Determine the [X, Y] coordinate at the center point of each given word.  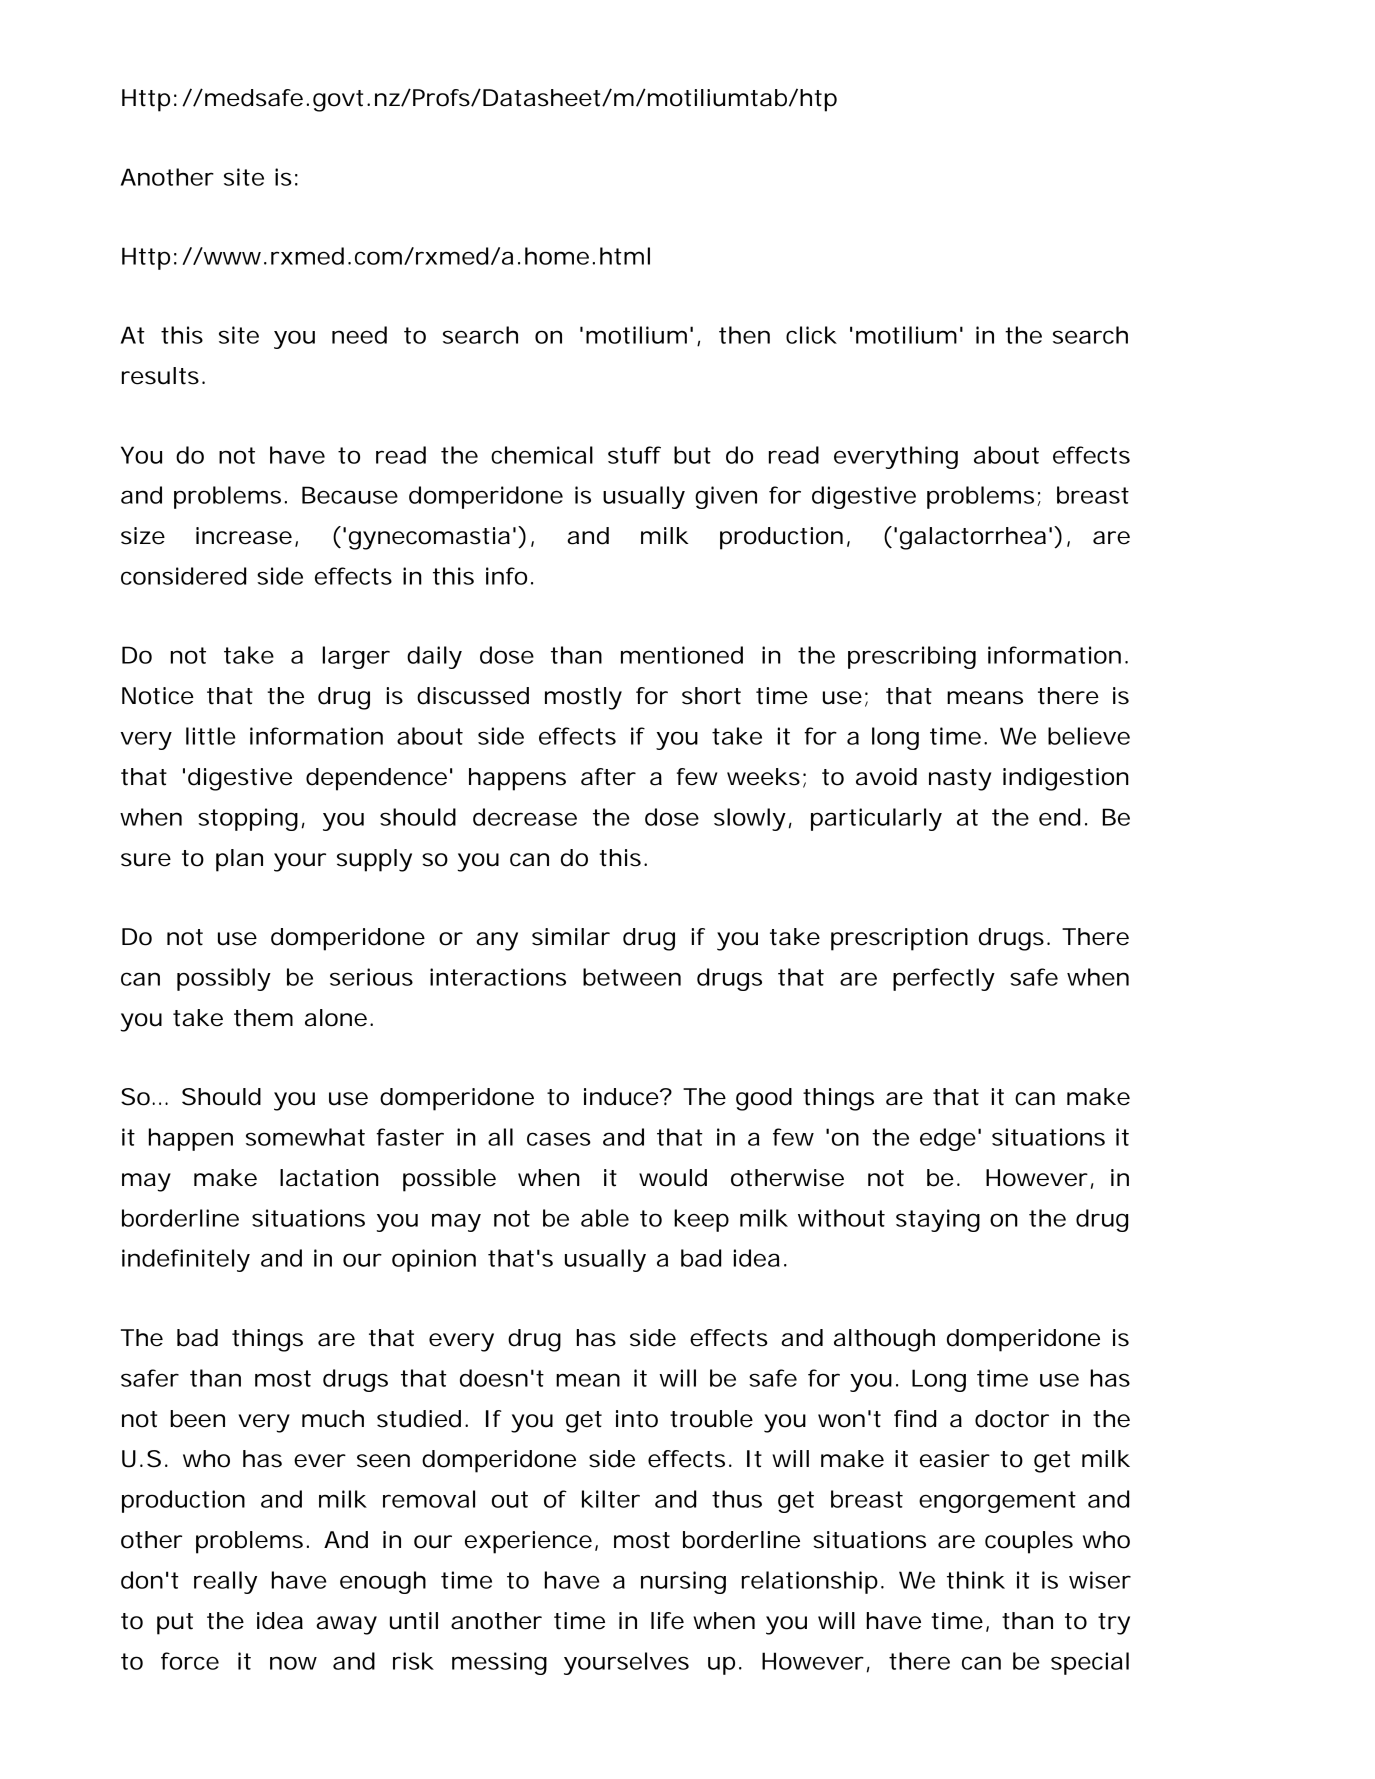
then [744, 335]
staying [938, 1220]
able [605, 1218]
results [163, 376]
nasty [960, 780]
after [608, 777]
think [976, 1580]
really [225, 1582]
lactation [329, 1178]
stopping [251, 819]
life [667, 1621]
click [811, 335]
